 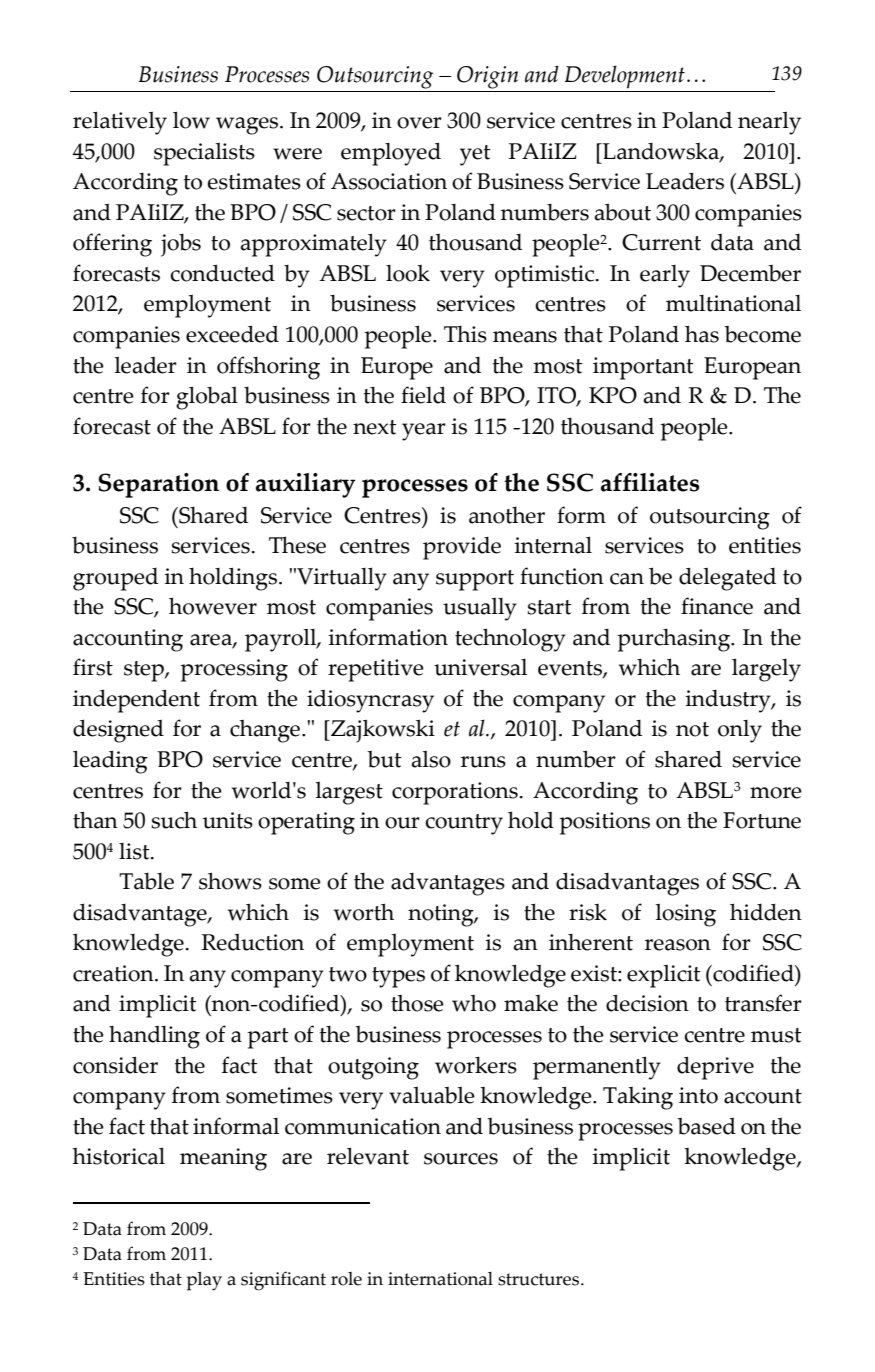 What do you see at coordinates (706, 1126) in the screenshot?
I see `based` at bounding box center [706, 1126].
